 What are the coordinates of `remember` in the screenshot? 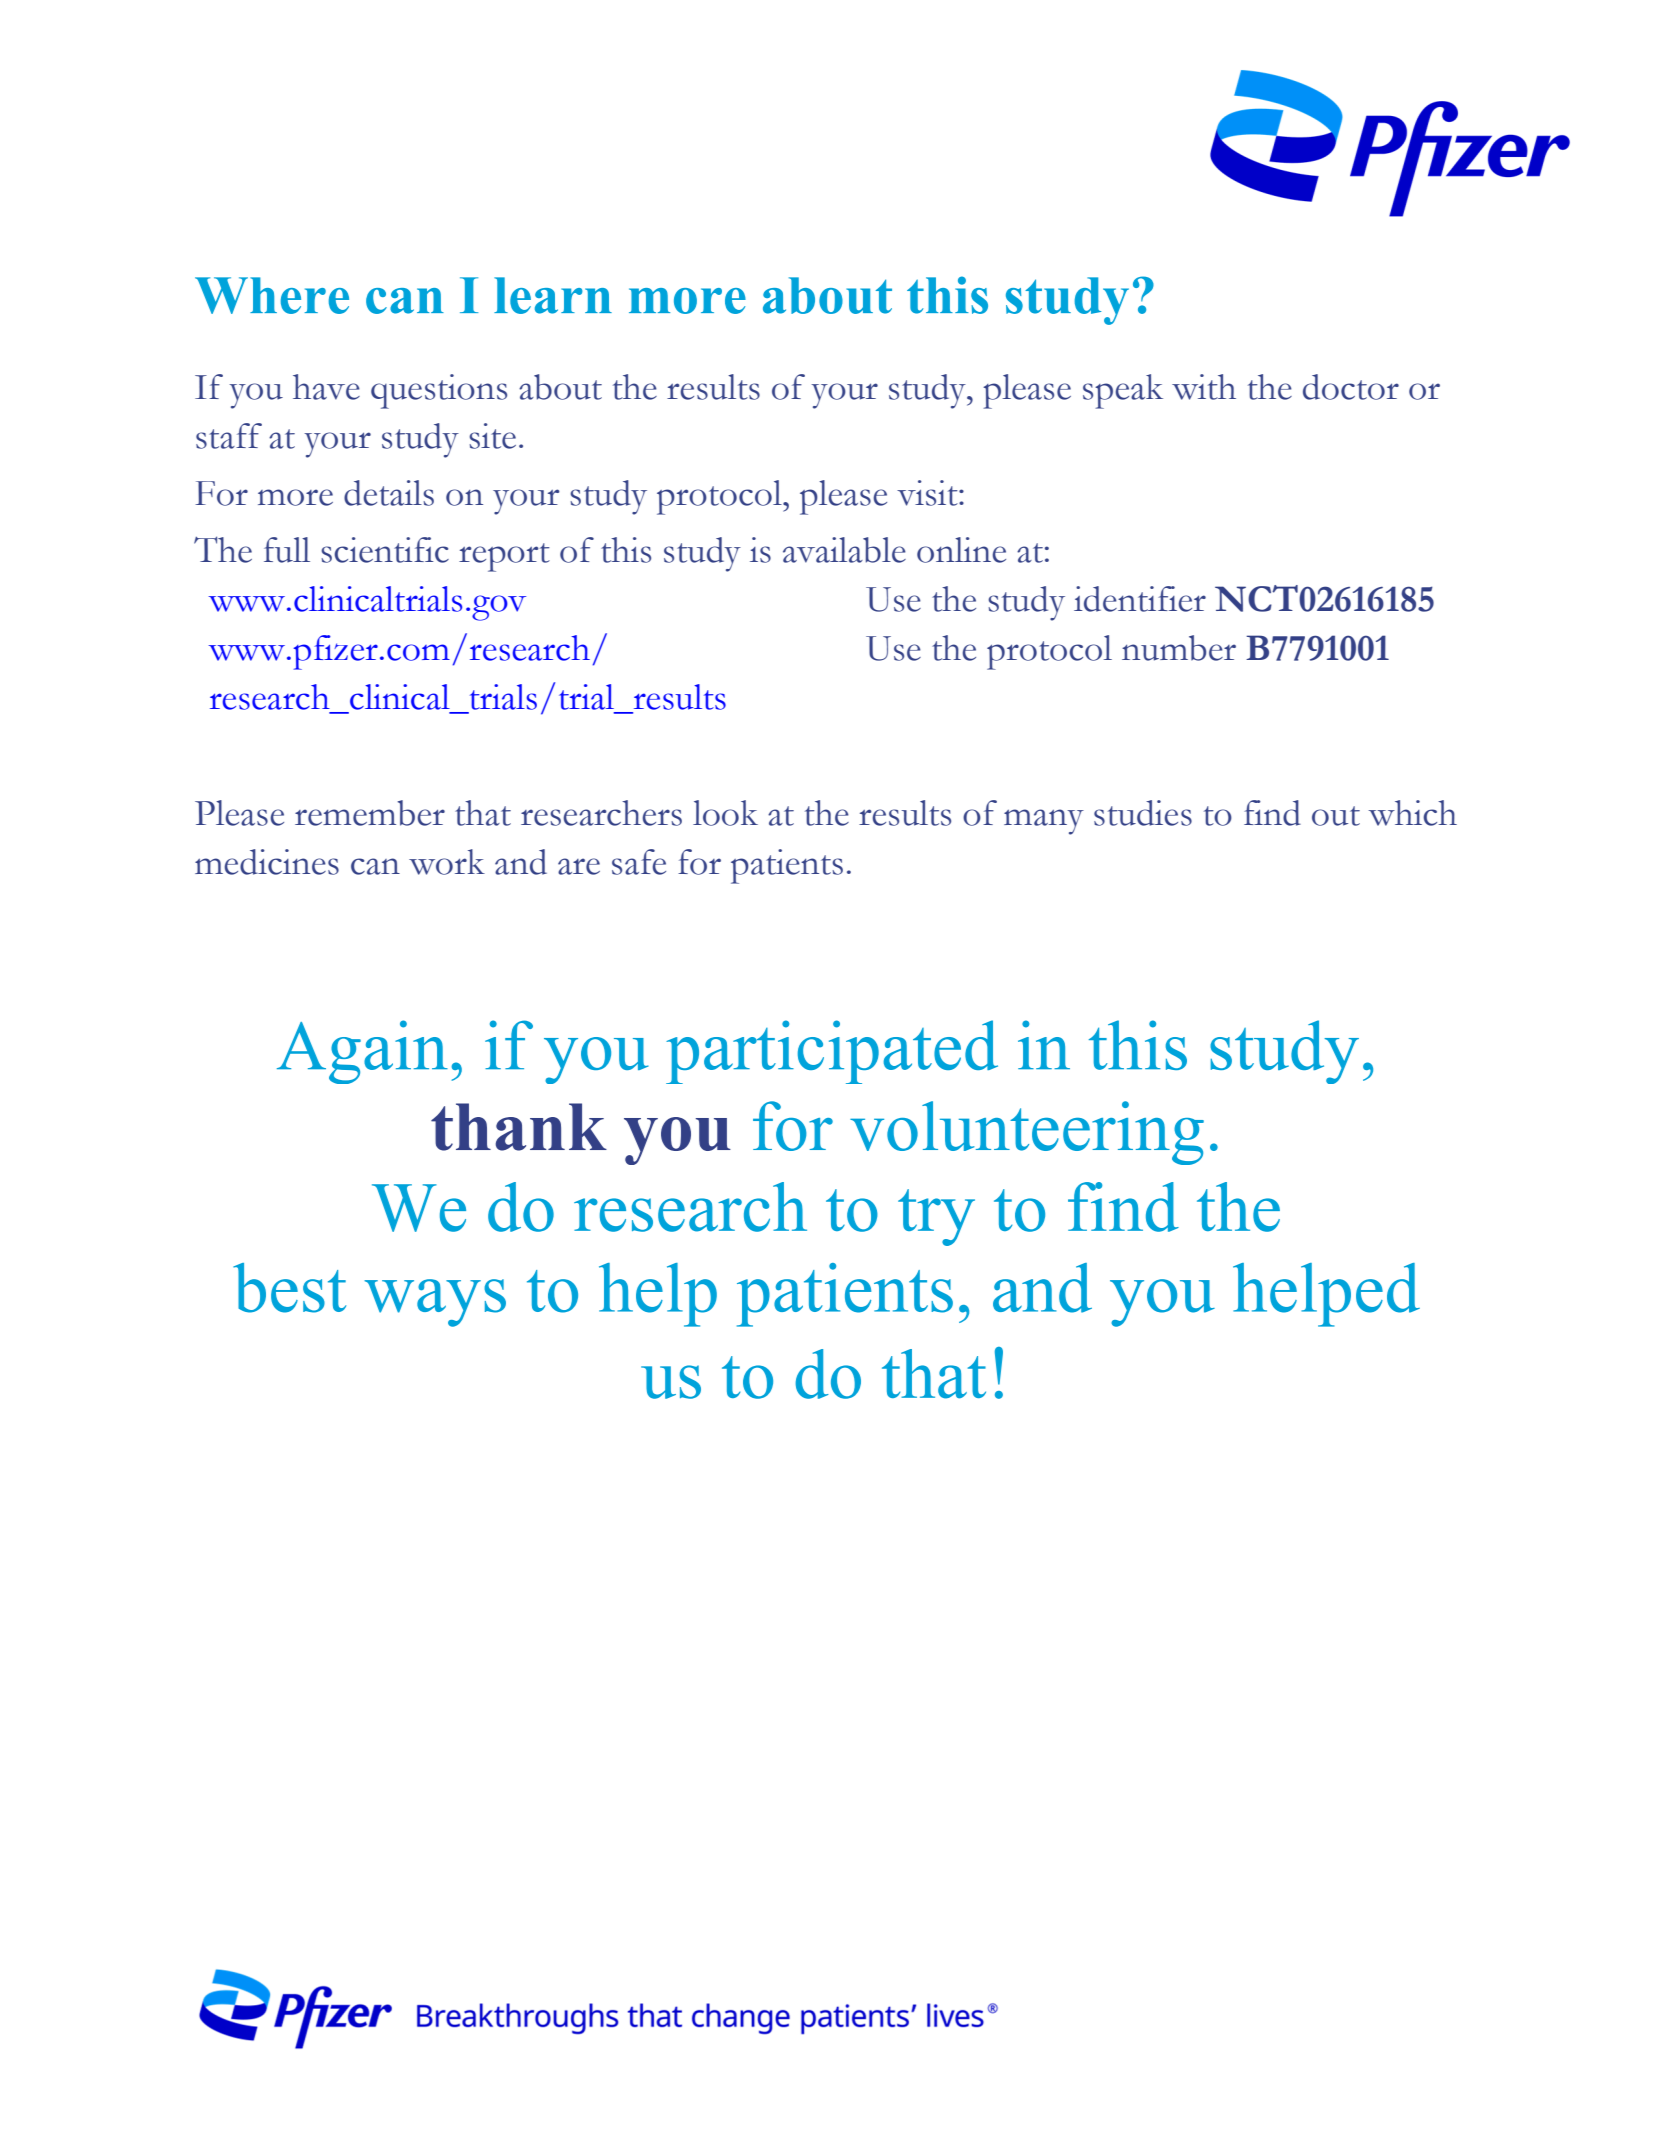 It's located at (370, 813).
